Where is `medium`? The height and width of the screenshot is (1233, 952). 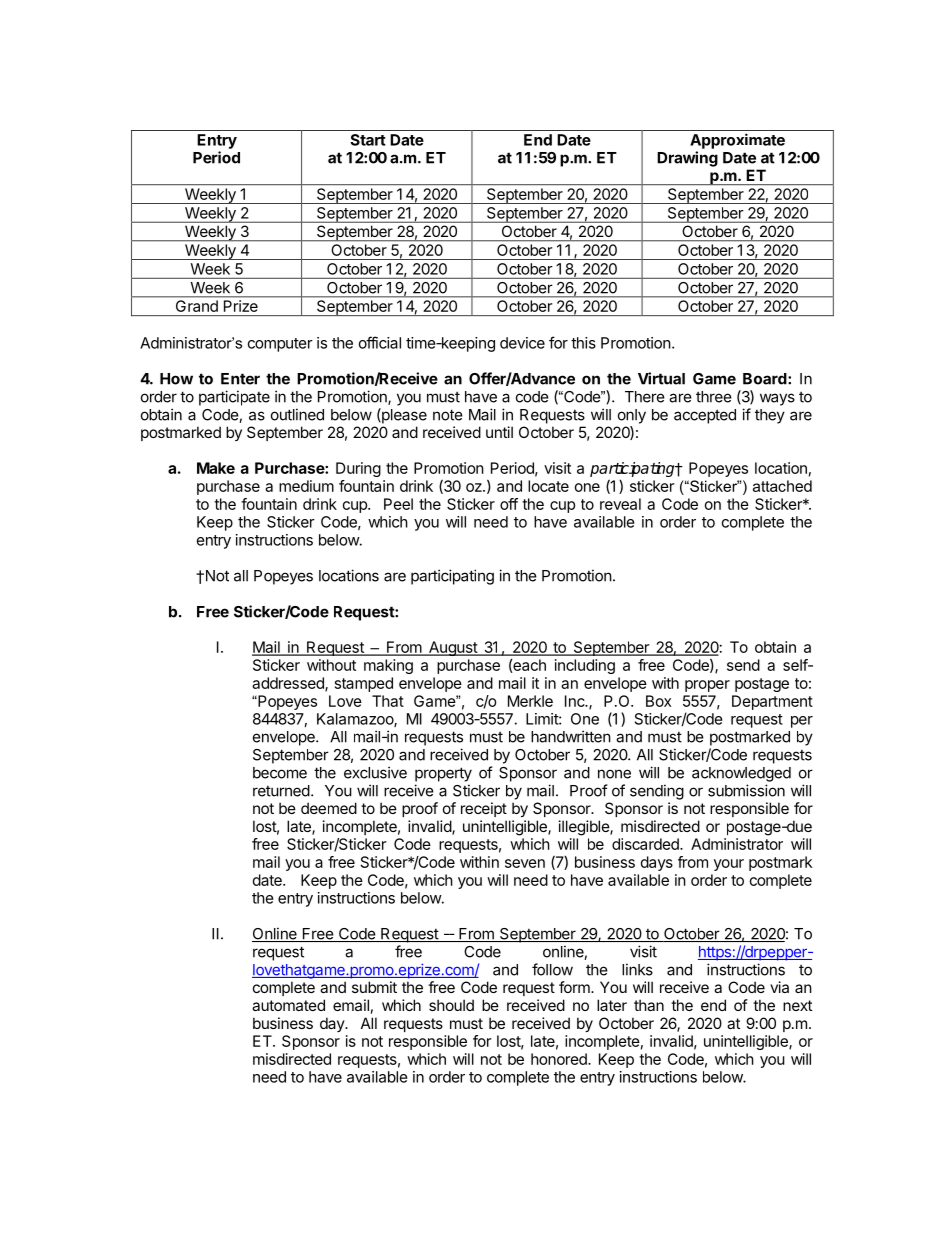
medium is located at coordinates (306, 486).
